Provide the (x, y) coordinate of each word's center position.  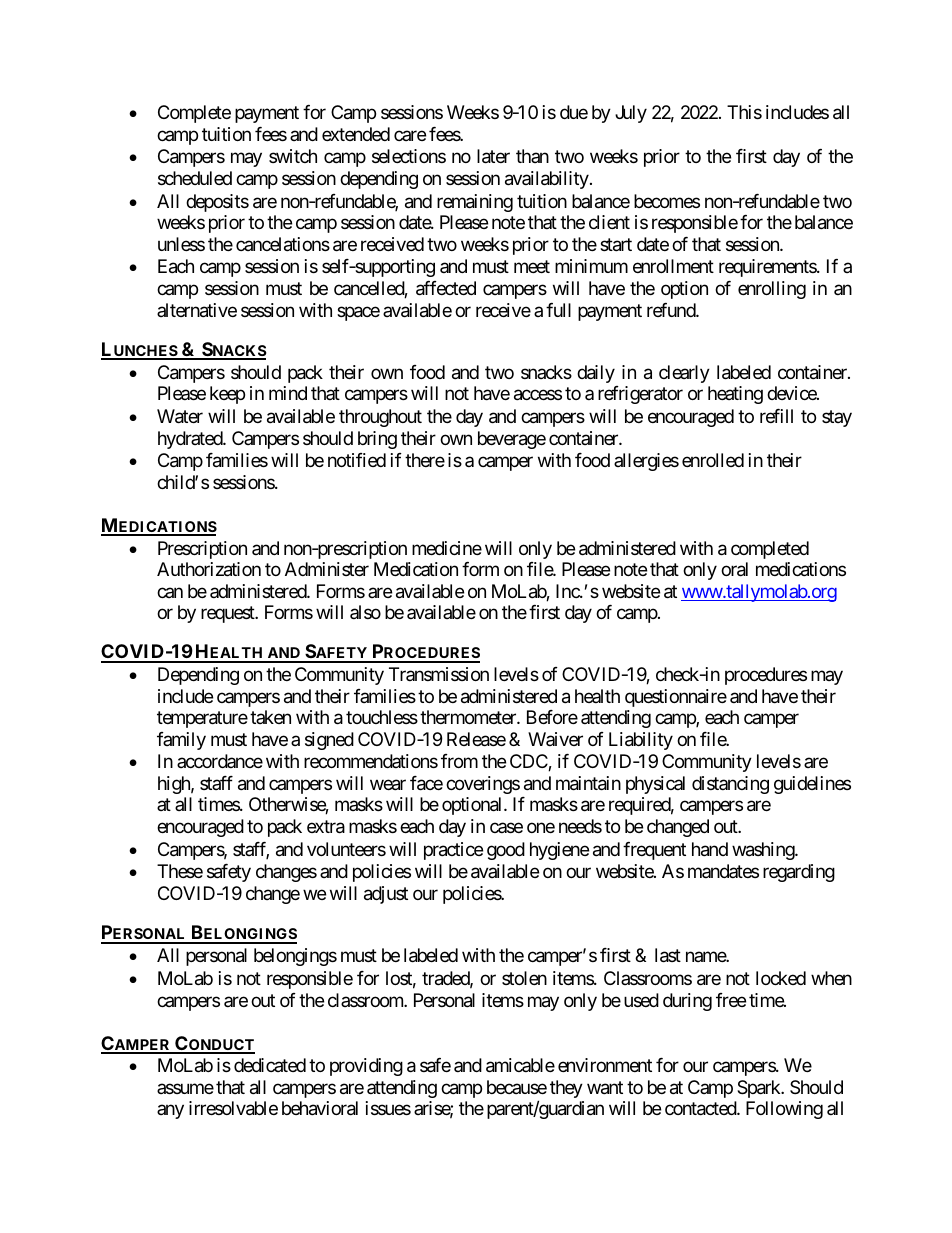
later (493, 156)
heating (735, 395)
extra (326, 827)
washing (764, 851)
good (506, 851)
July (631, 114)
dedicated (270, 1065)
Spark (760, 1089)
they (566, 1089)
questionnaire (676, 698)
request (228, 614)
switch (293, 156)
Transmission (439, 674)
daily (596, 374)
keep (227, 395)
